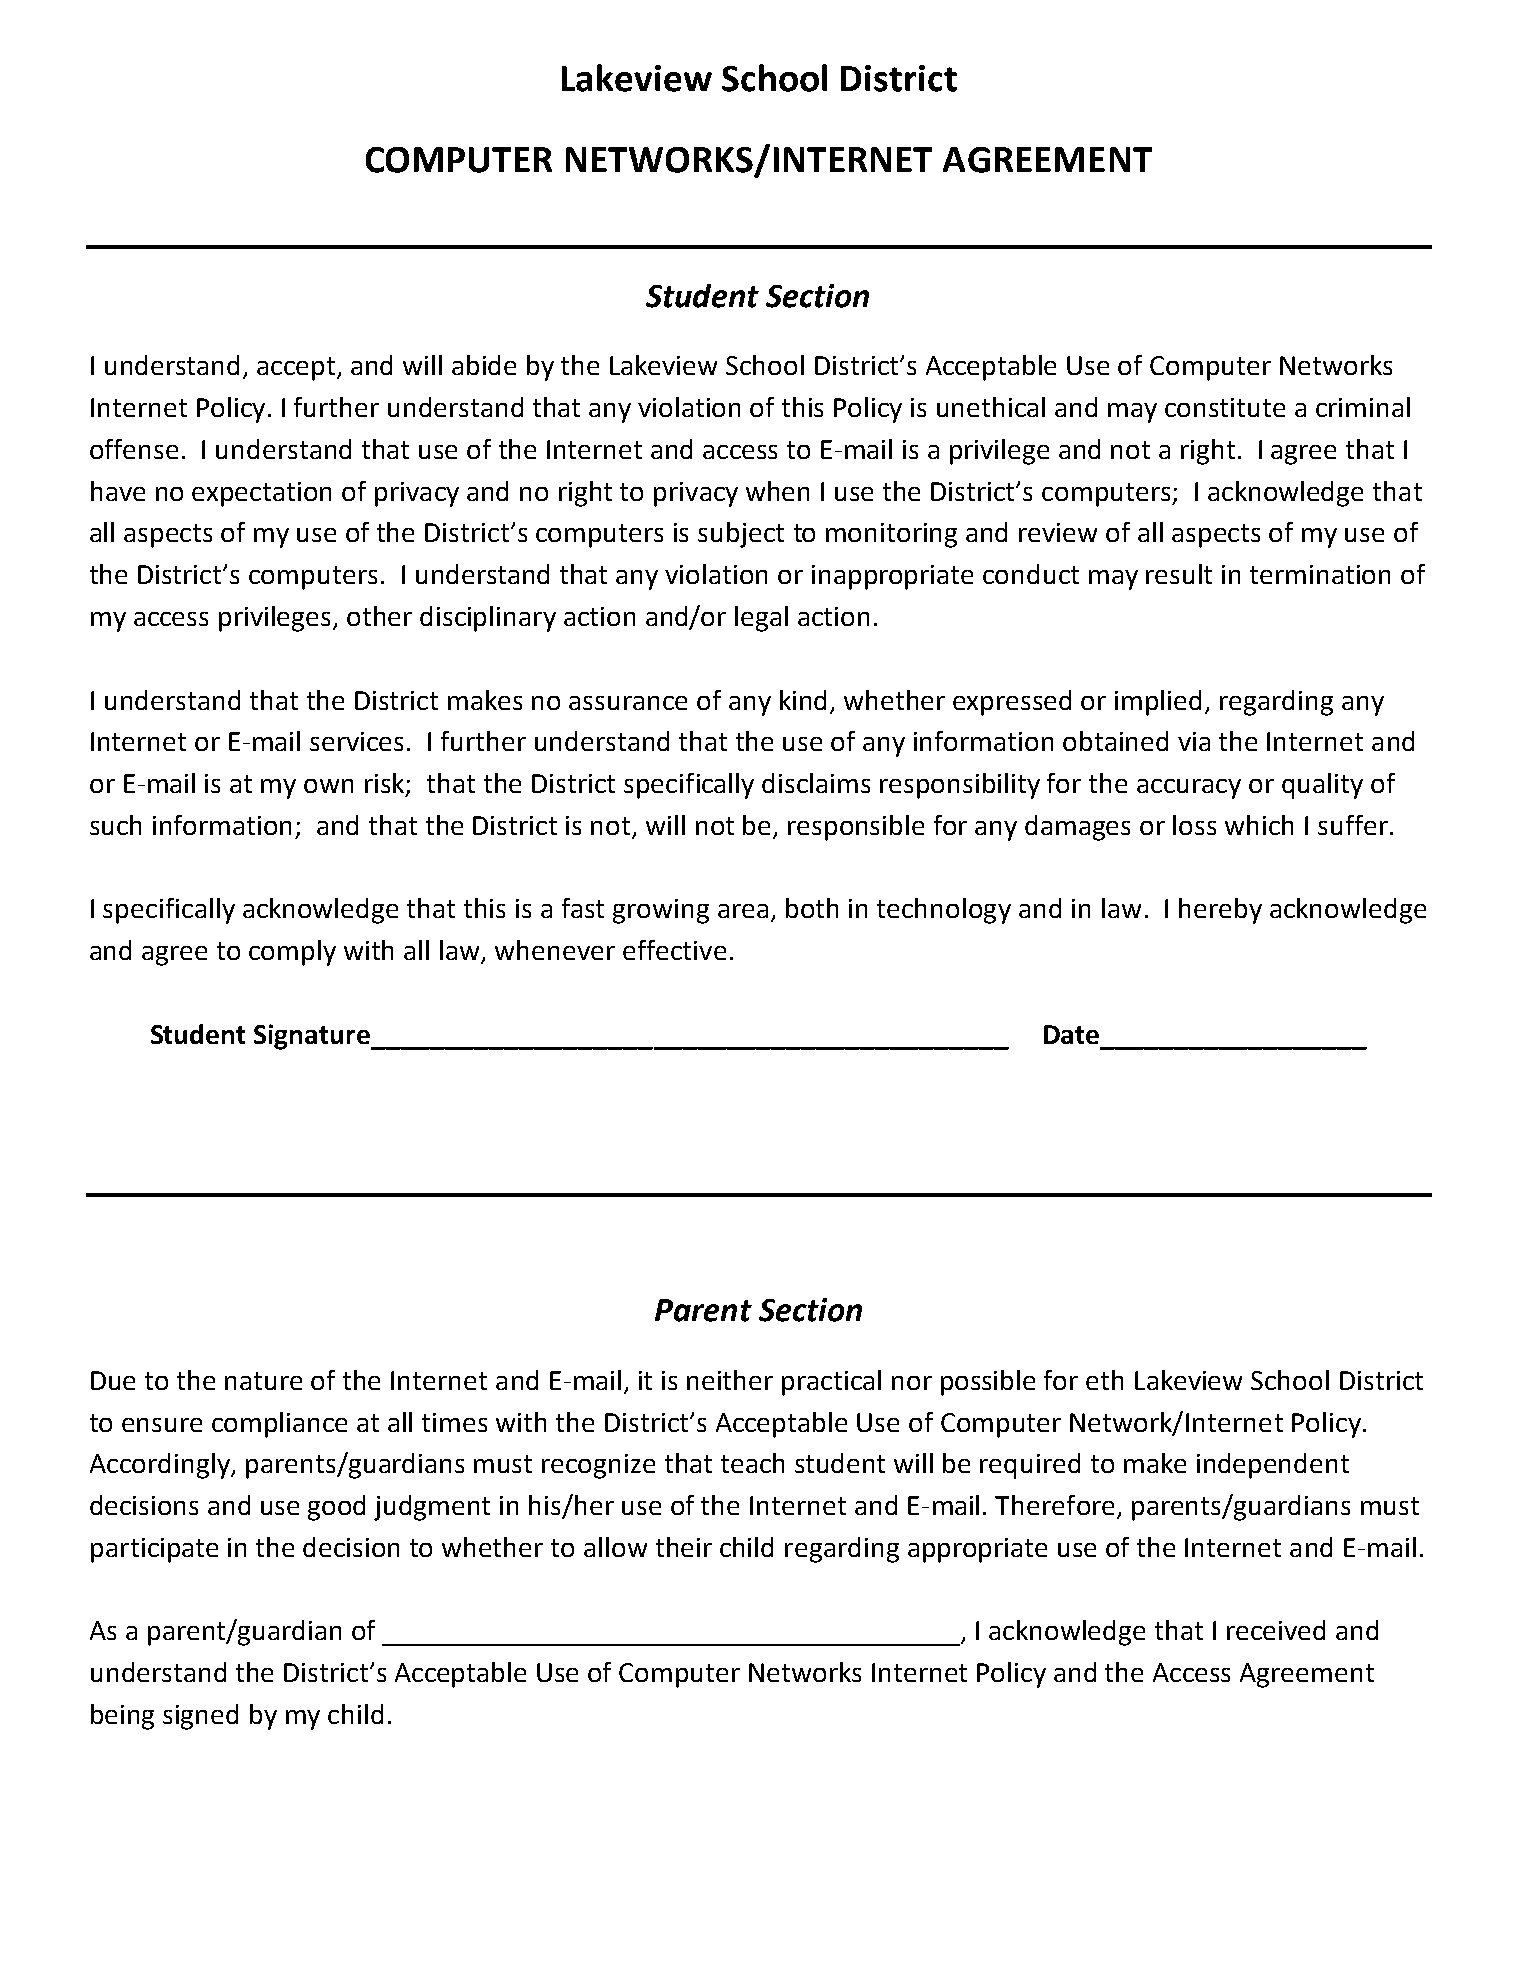 The image size is (1517, 1964). What do you see at coordinates (134, 449) in the image?
I see `offense` at bounding box center [134, 449].
